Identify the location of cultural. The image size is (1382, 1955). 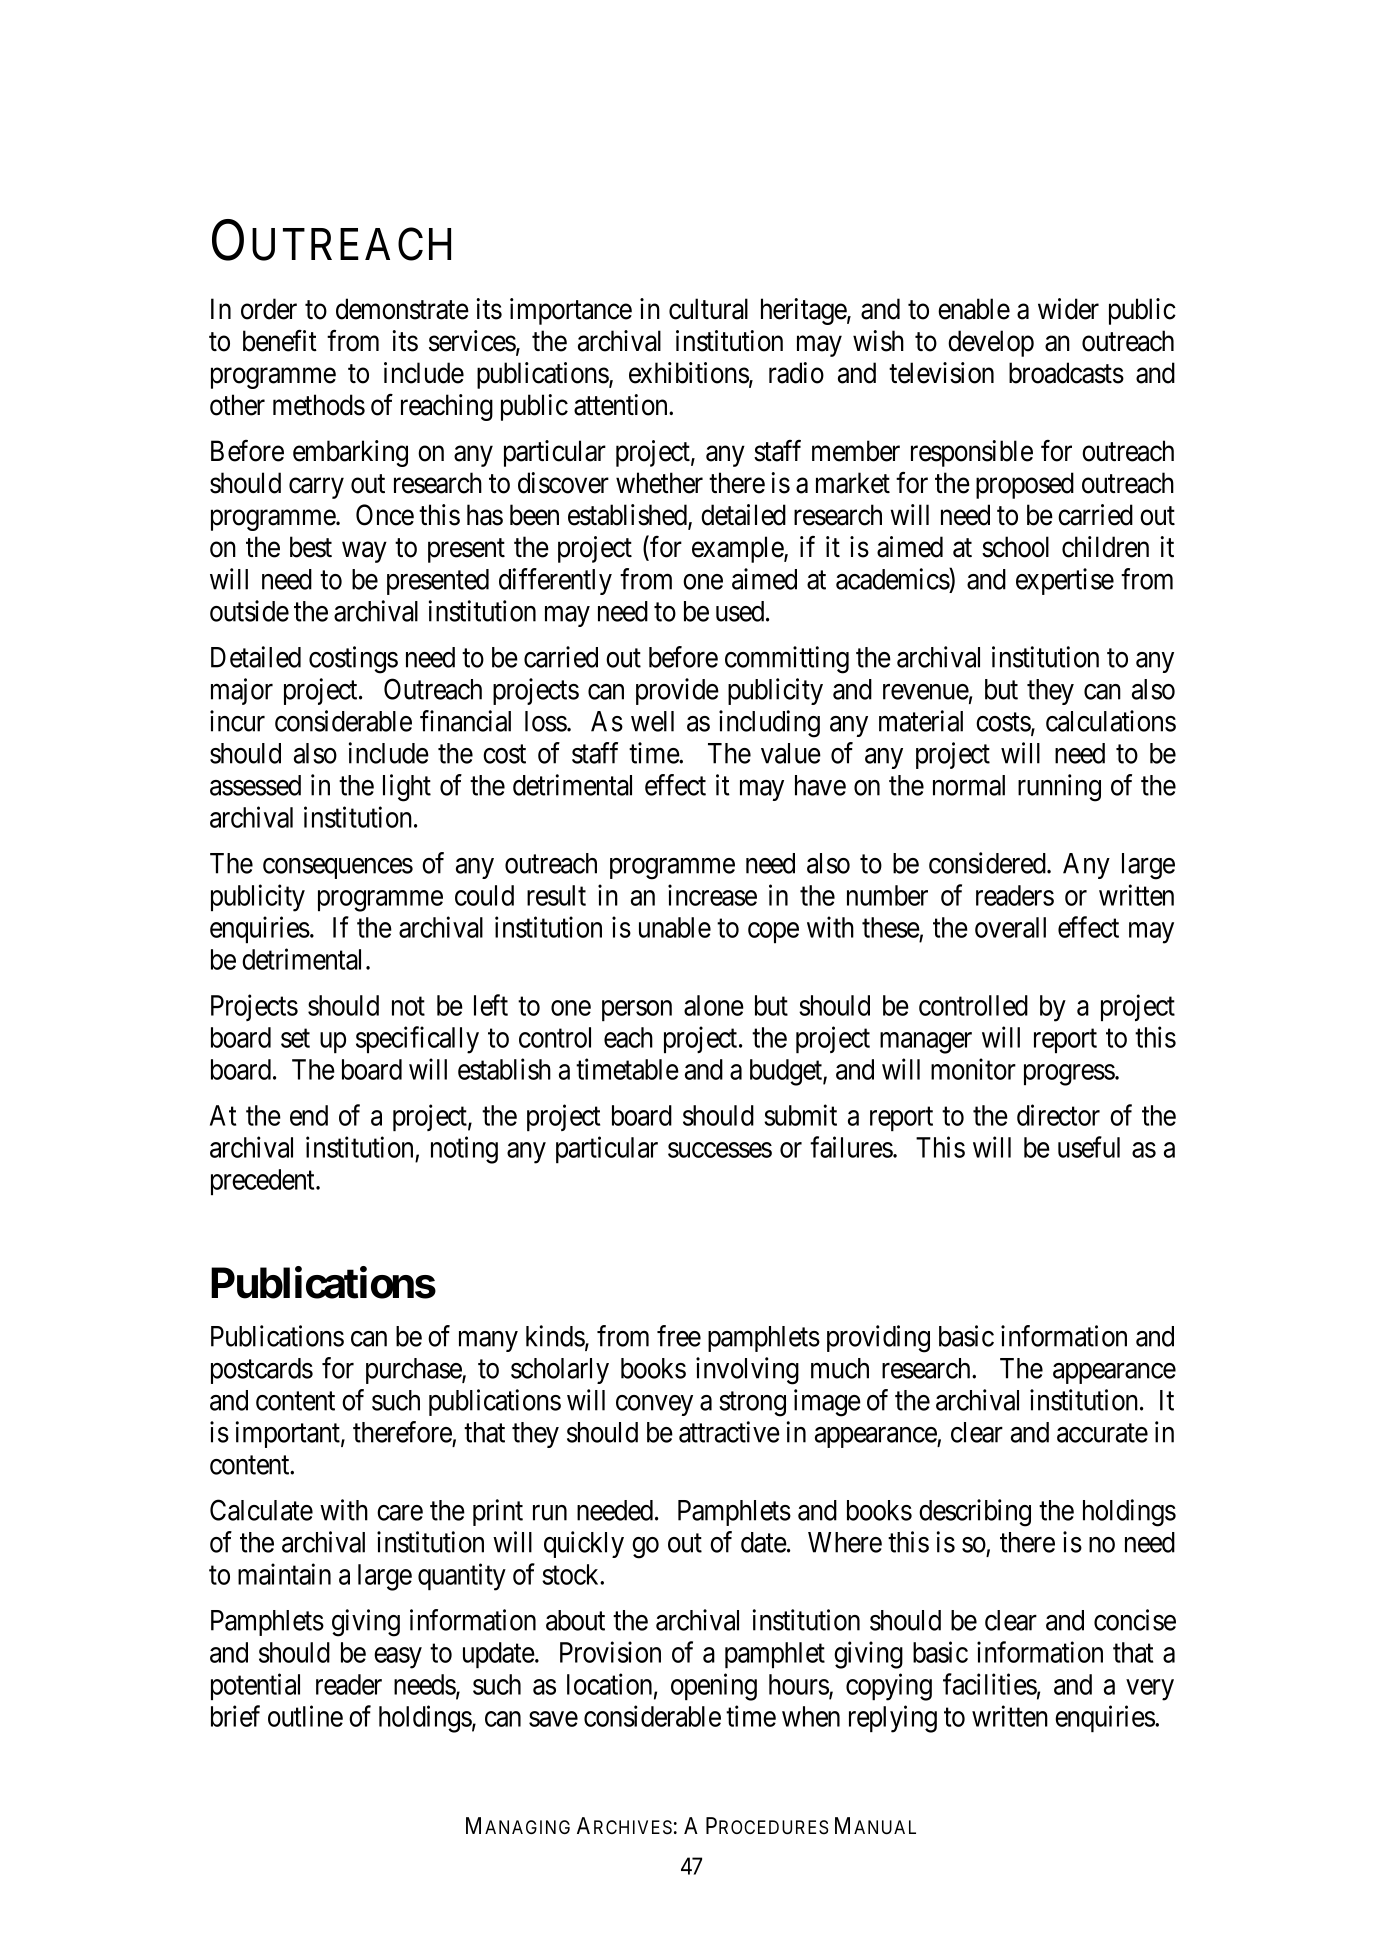
(708, 309).
